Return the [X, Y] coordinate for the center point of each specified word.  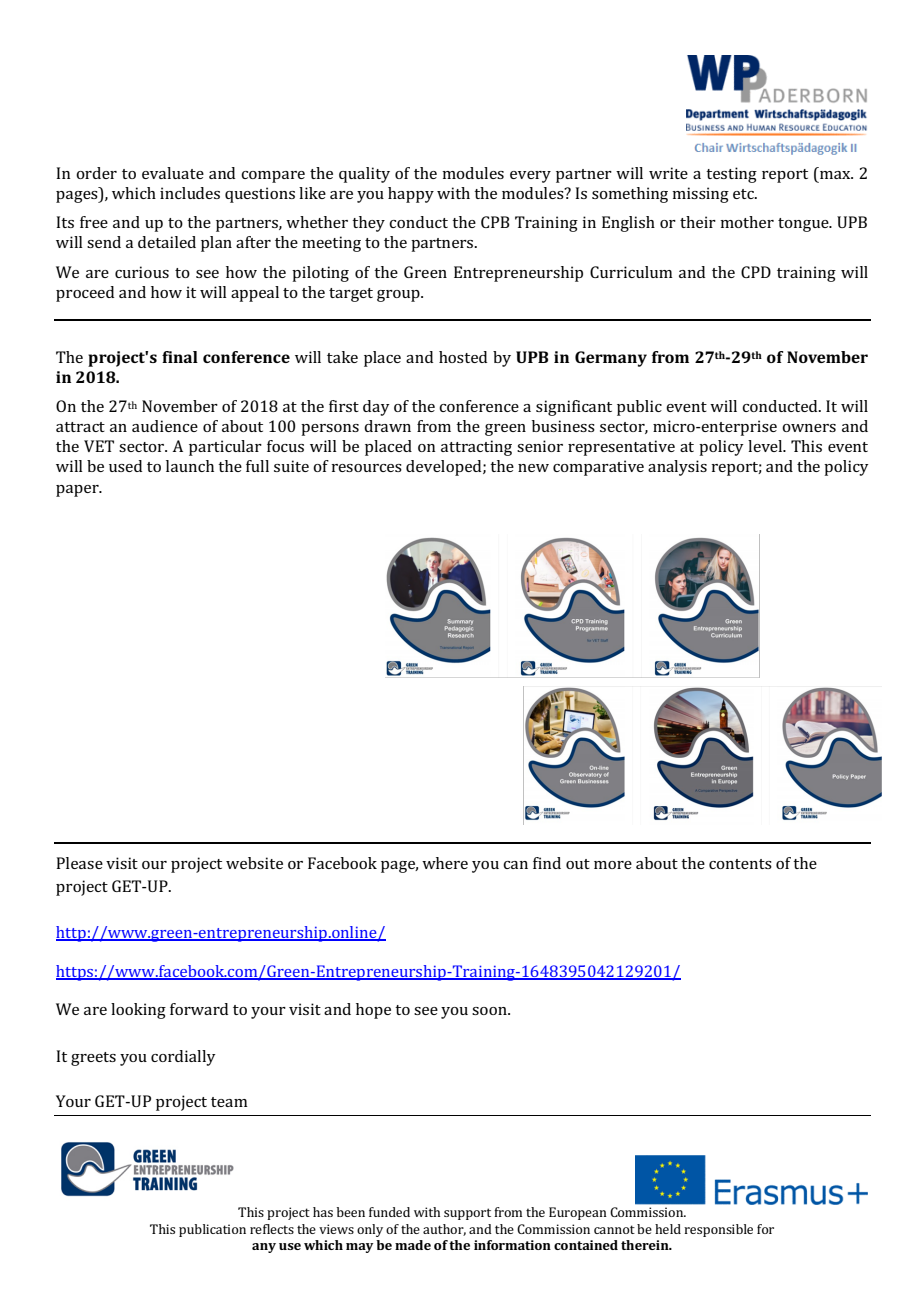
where [445, 863]
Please [79, 863]
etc [744, 194]
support [467, 1214]
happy [411, 195]
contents [740, 864]
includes [190, 193]
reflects [272, 1229]
